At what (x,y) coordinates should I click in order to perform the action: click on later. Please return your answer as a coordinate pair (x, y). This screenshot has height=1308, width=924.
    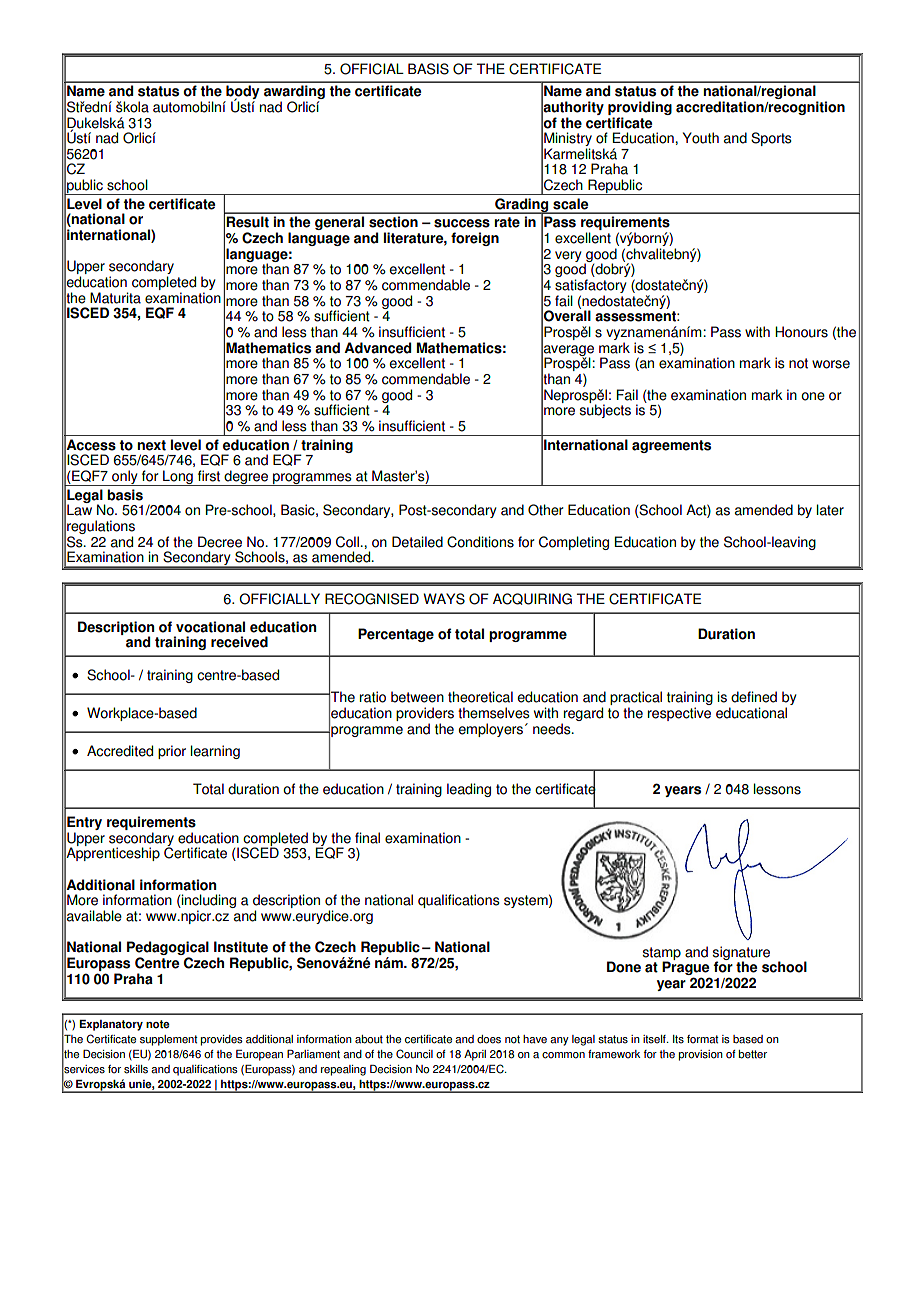
    Looking at the image, I should click on (830, 510).
